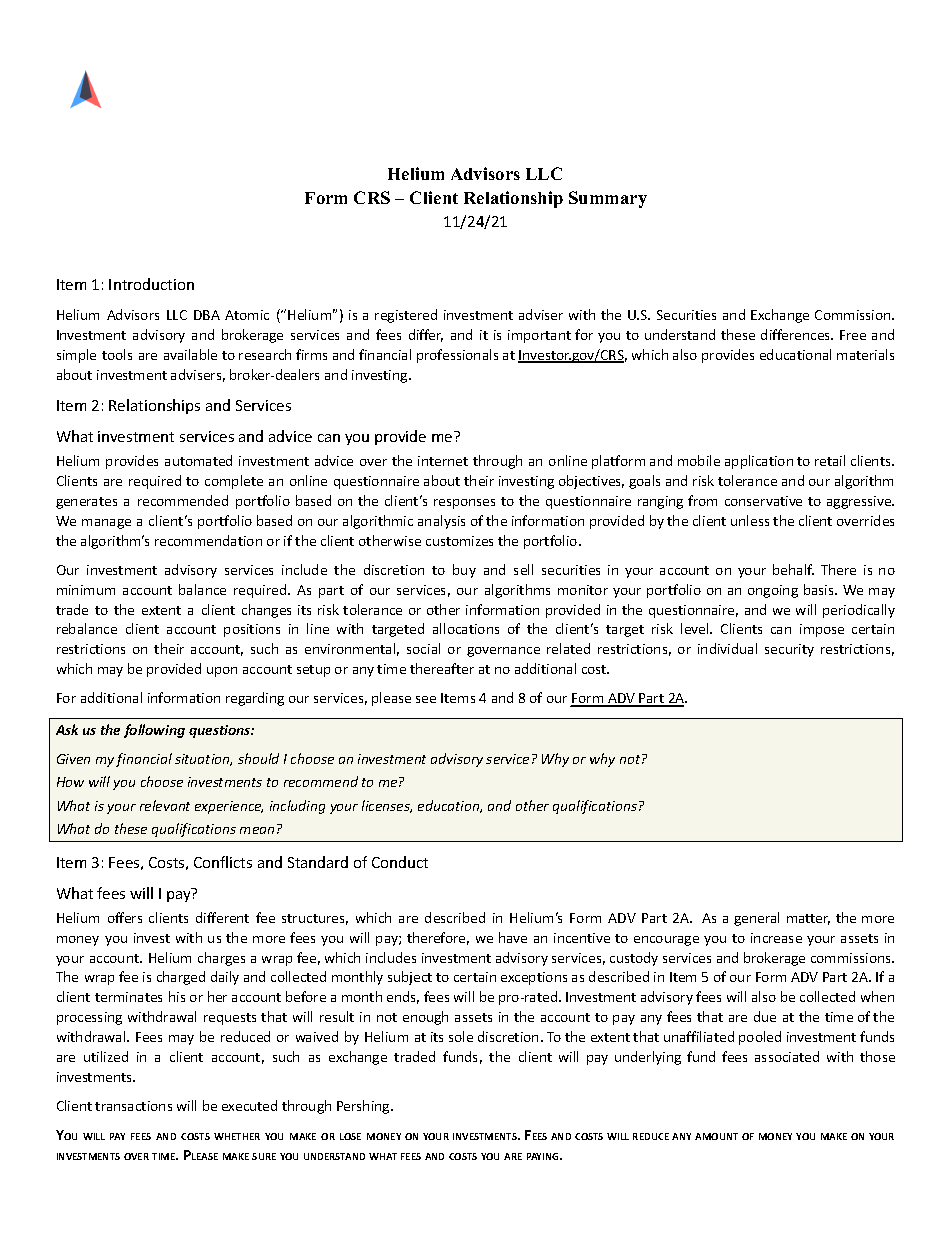 The width and height of the document is (952, 1233). Describe the element at coordinates (133, 1106) in the document. I see `transactions` at that location.
